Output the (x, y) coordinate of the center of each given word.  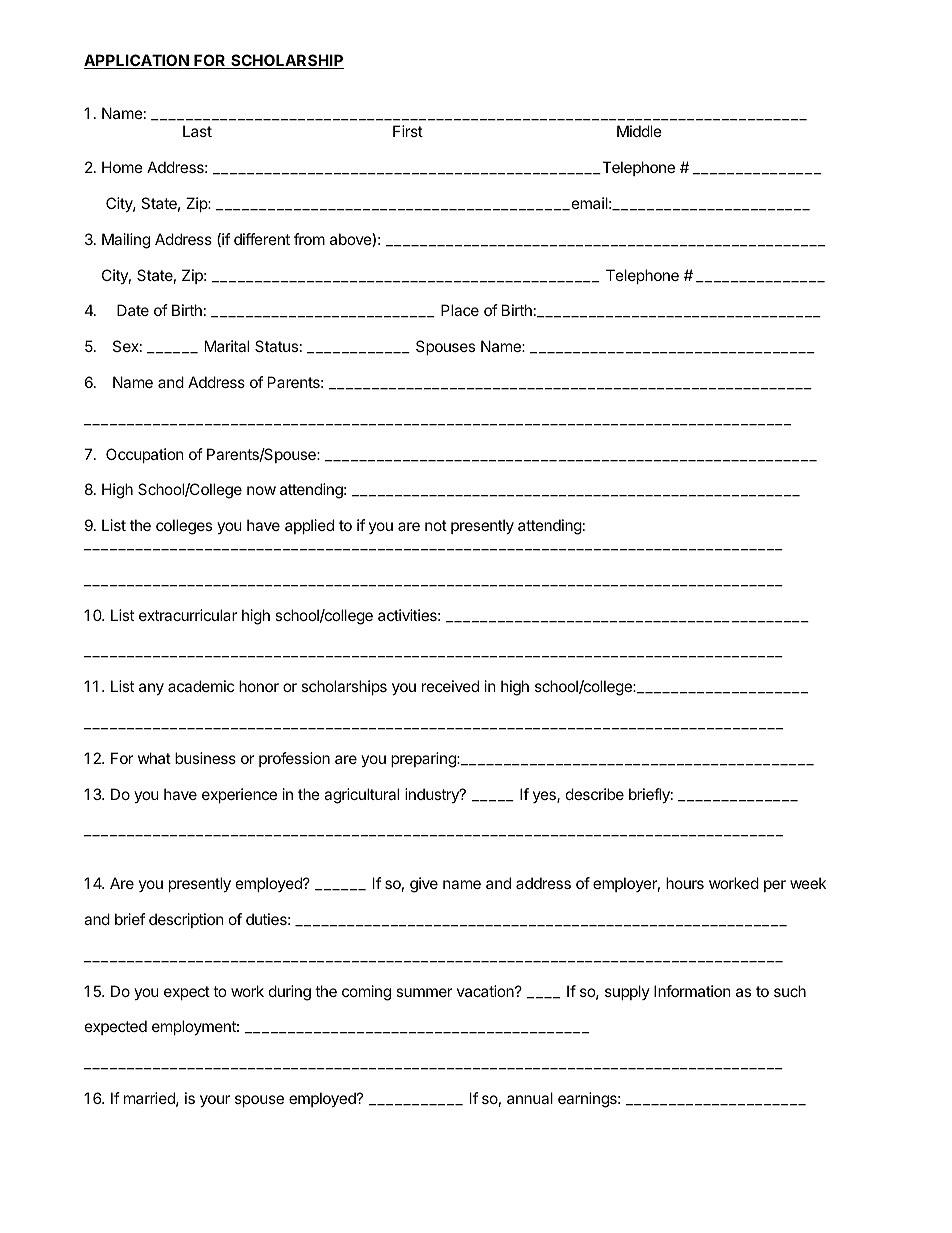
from (309, 239)
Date (133, 310)
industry (433, 795)
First (408, 131)
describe (595, 794)
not (436, 525)
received (450, 686)
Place (460, 310)
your (215, 1101)
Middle (639, 131)
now (261, 490)
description (186, 920)
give (424, 885)
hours (685, 883)
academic (201, 686)
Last (197, 131)
